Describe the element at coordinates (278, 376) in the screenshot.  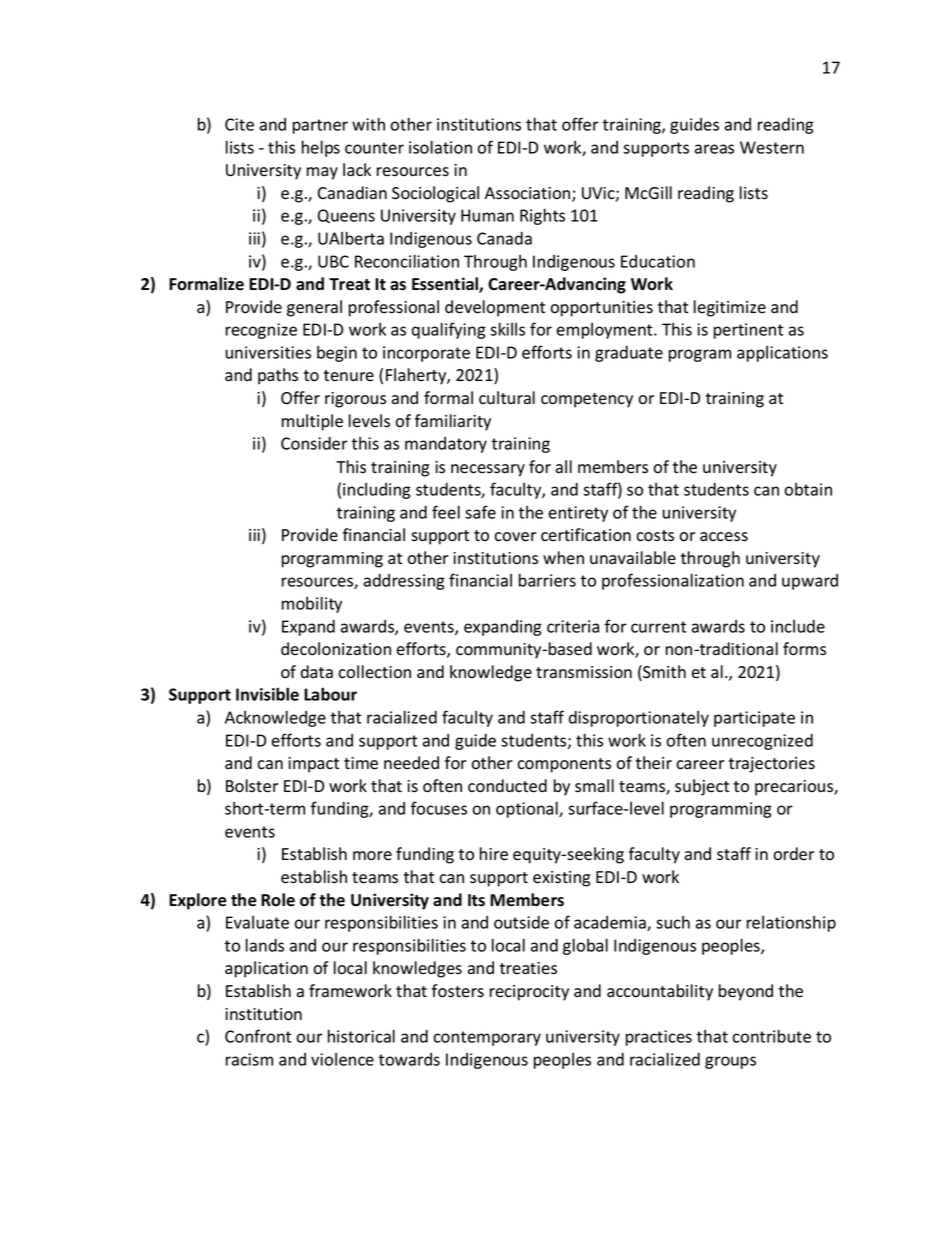
I see `paths` at that location.
